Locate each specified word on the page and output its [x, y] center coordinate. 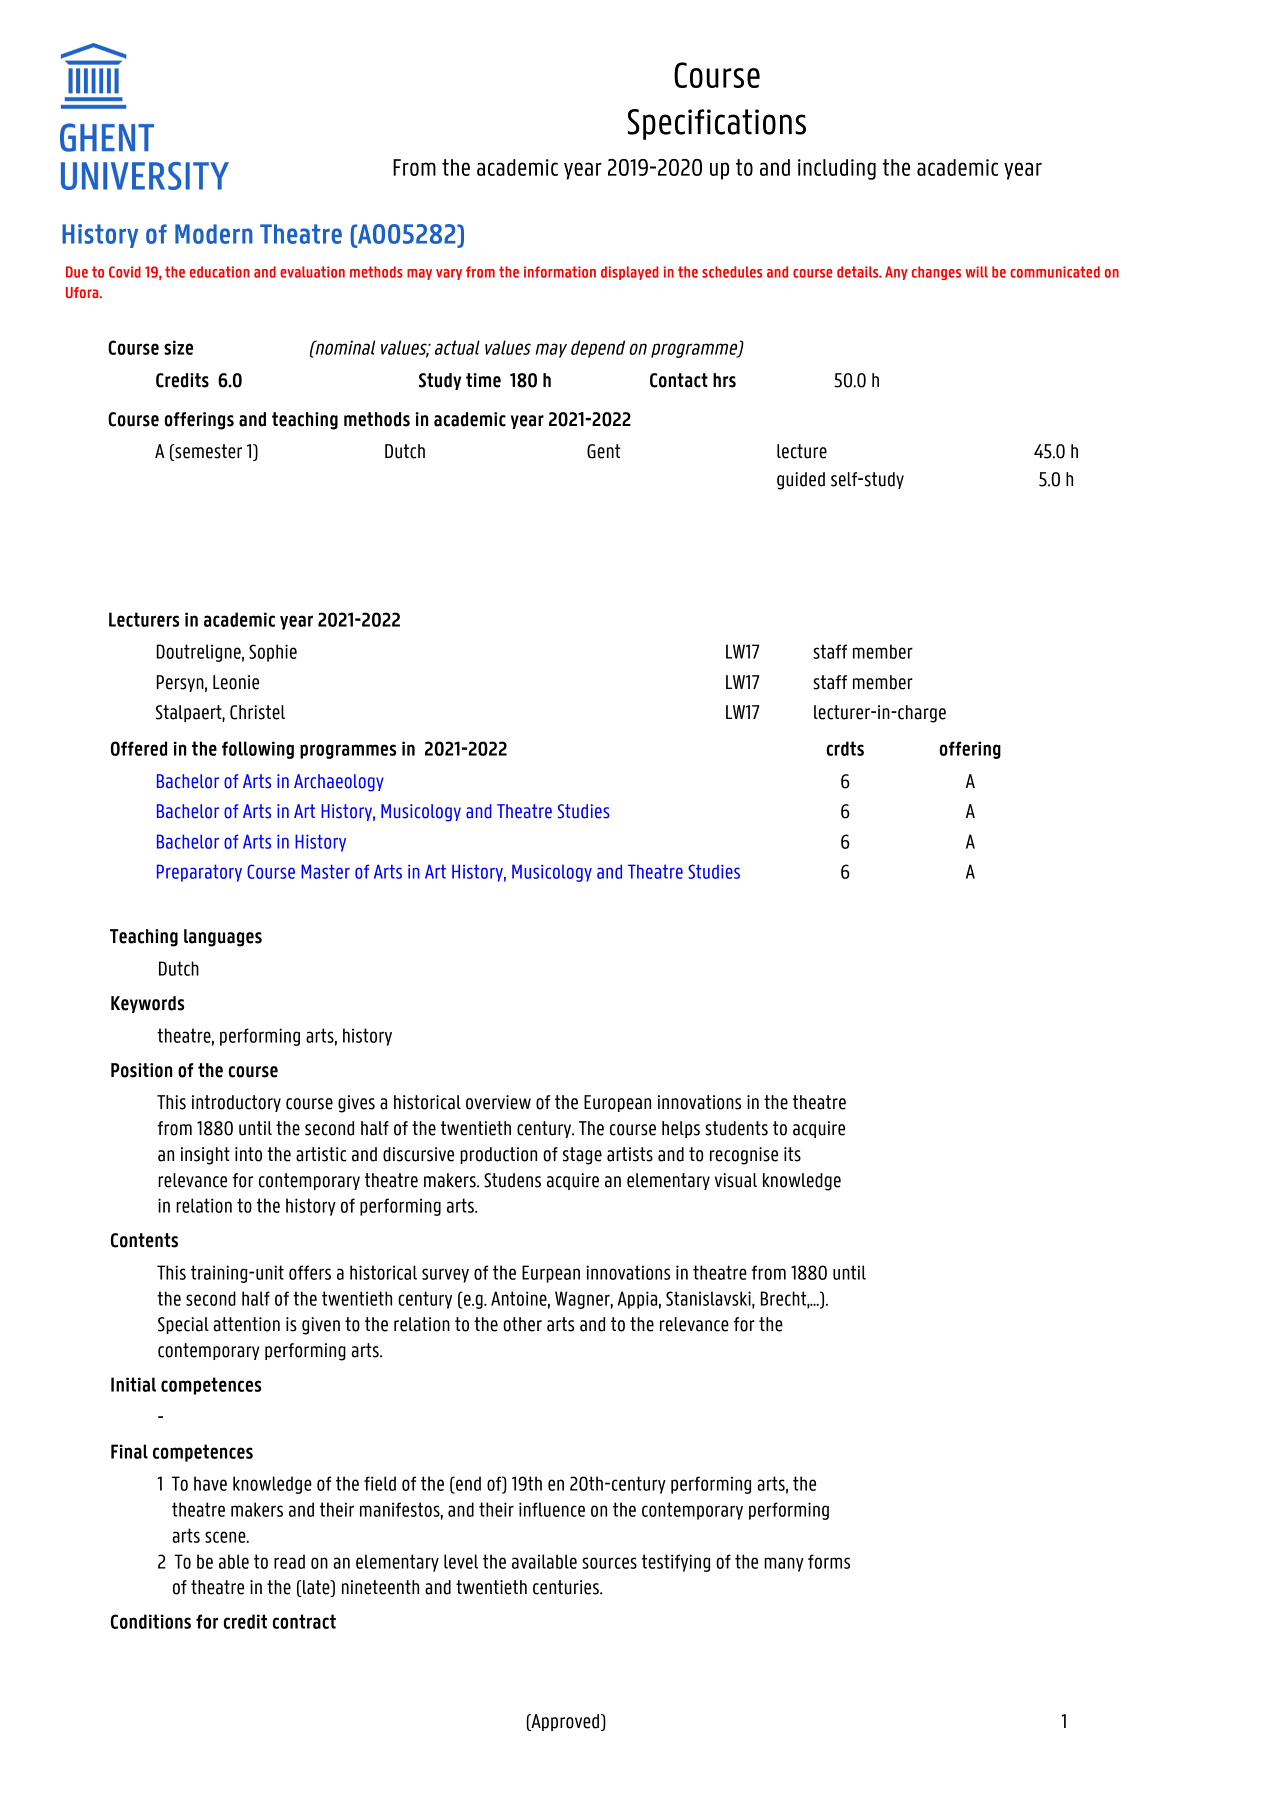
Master [325, 871]
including [837, 169]
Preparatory [199, 873]
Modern [213, 234]
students [736, 1128]
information [560, 272]
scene [226, 1537]
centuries [567, 1587]
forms [829, 1561]
